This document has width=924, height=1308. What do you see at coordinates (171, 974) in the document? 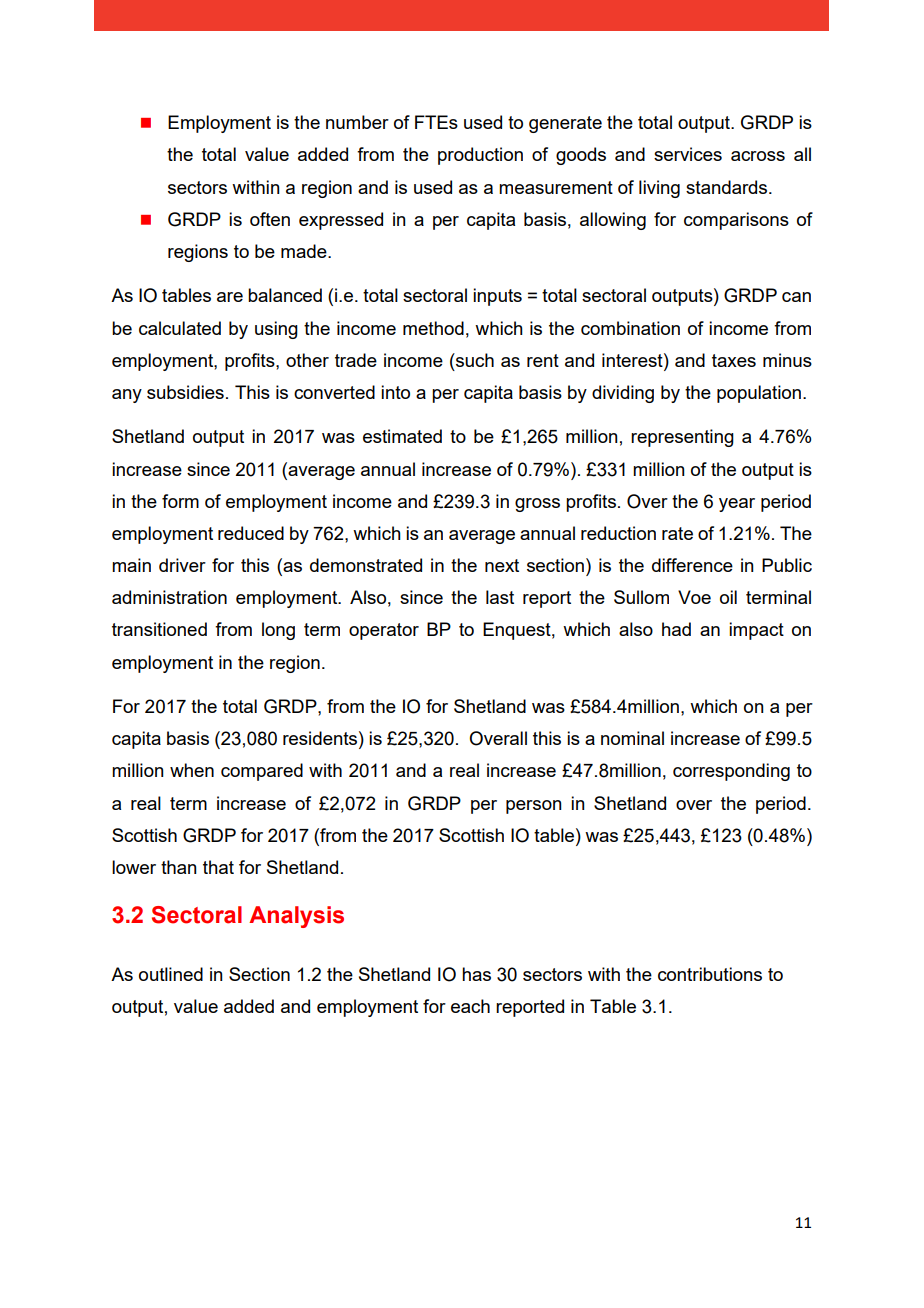
I see `outlined` at bounding box center [171, 974].
